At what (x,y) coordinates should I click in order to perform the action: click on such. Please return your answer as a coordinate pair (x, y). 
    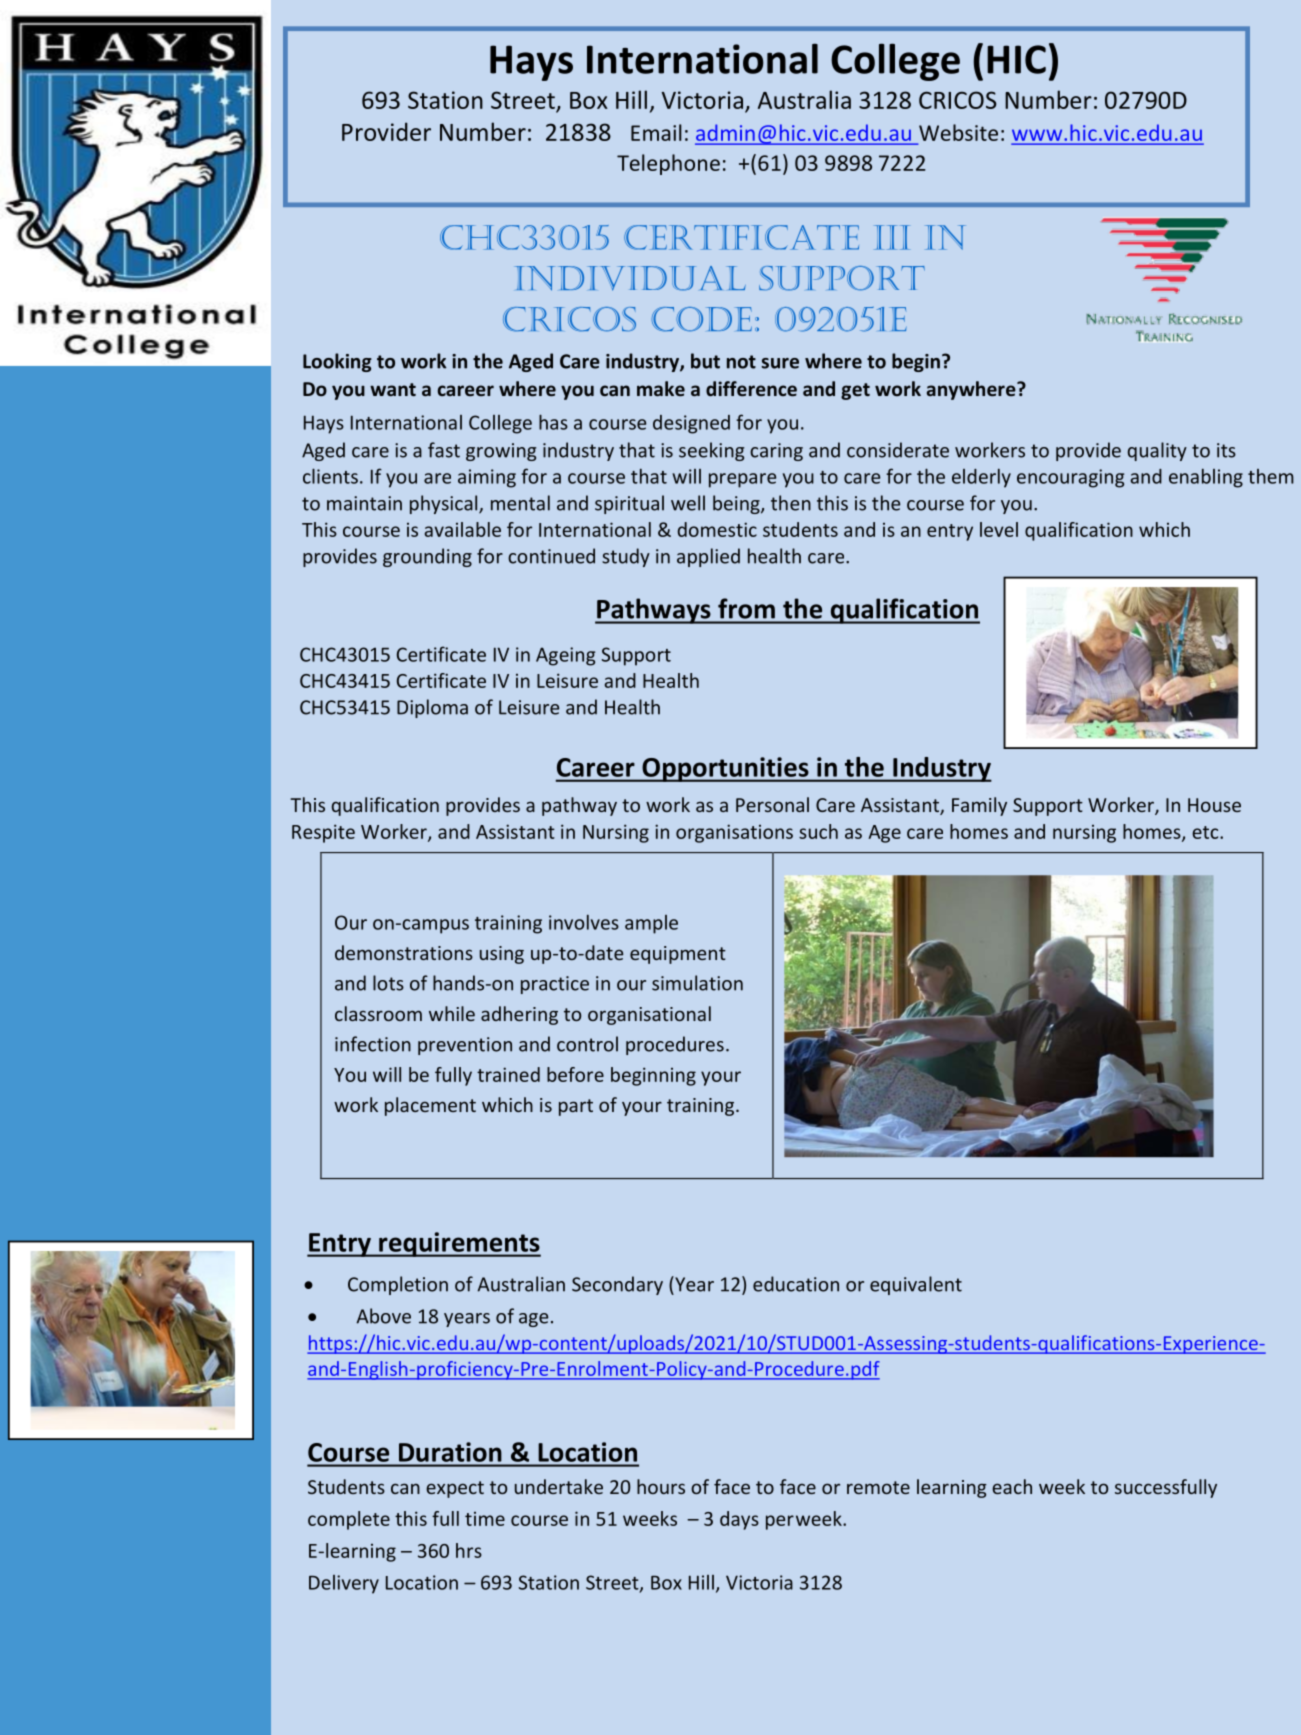
    Looking at the image, I should click on (818, 831).
